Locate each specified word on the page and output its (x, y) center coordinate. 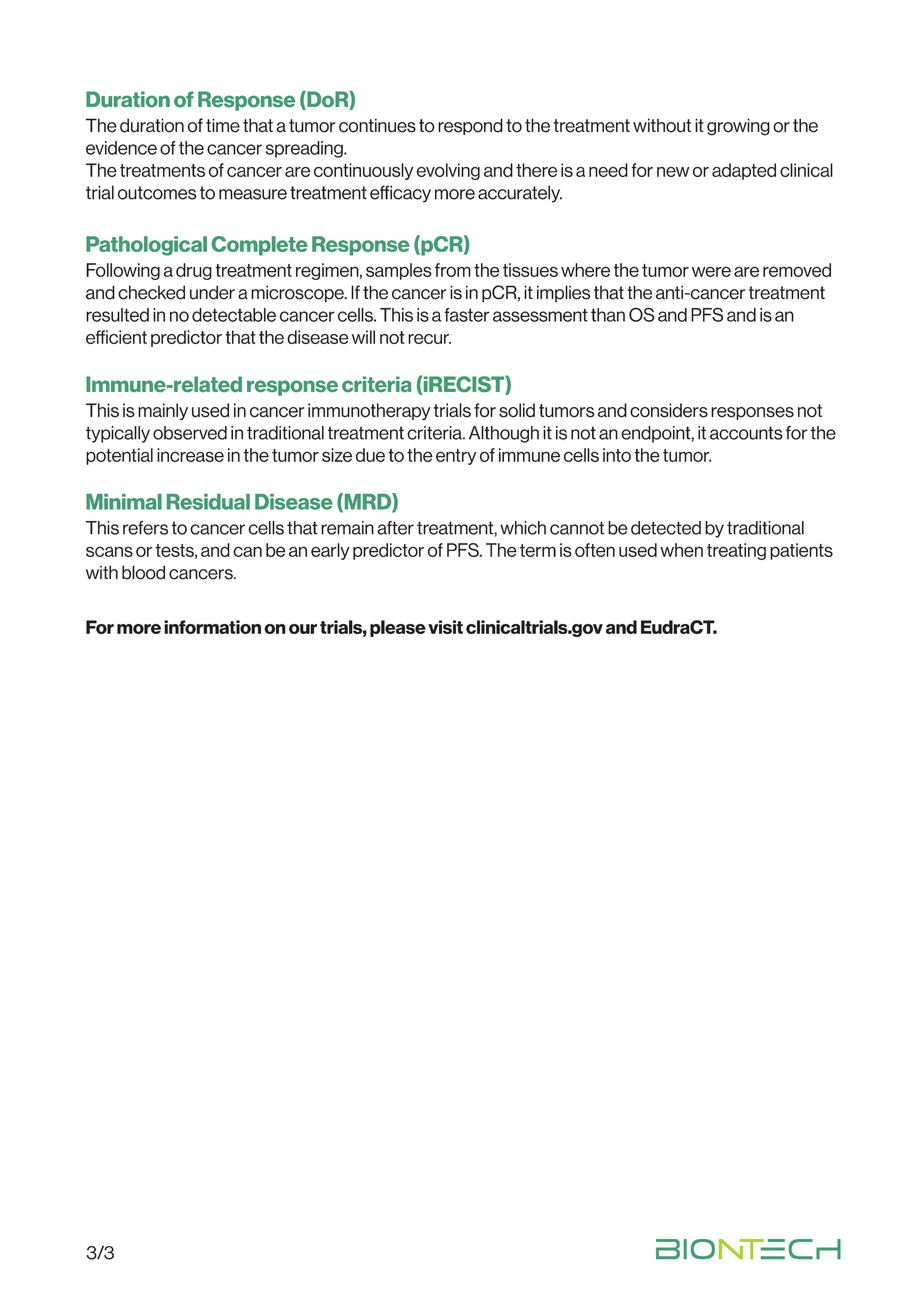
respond (470, 126)
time (223, 125)
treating (736, 551)
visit (445, 627)
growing (738, 127)
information (212, 627)
